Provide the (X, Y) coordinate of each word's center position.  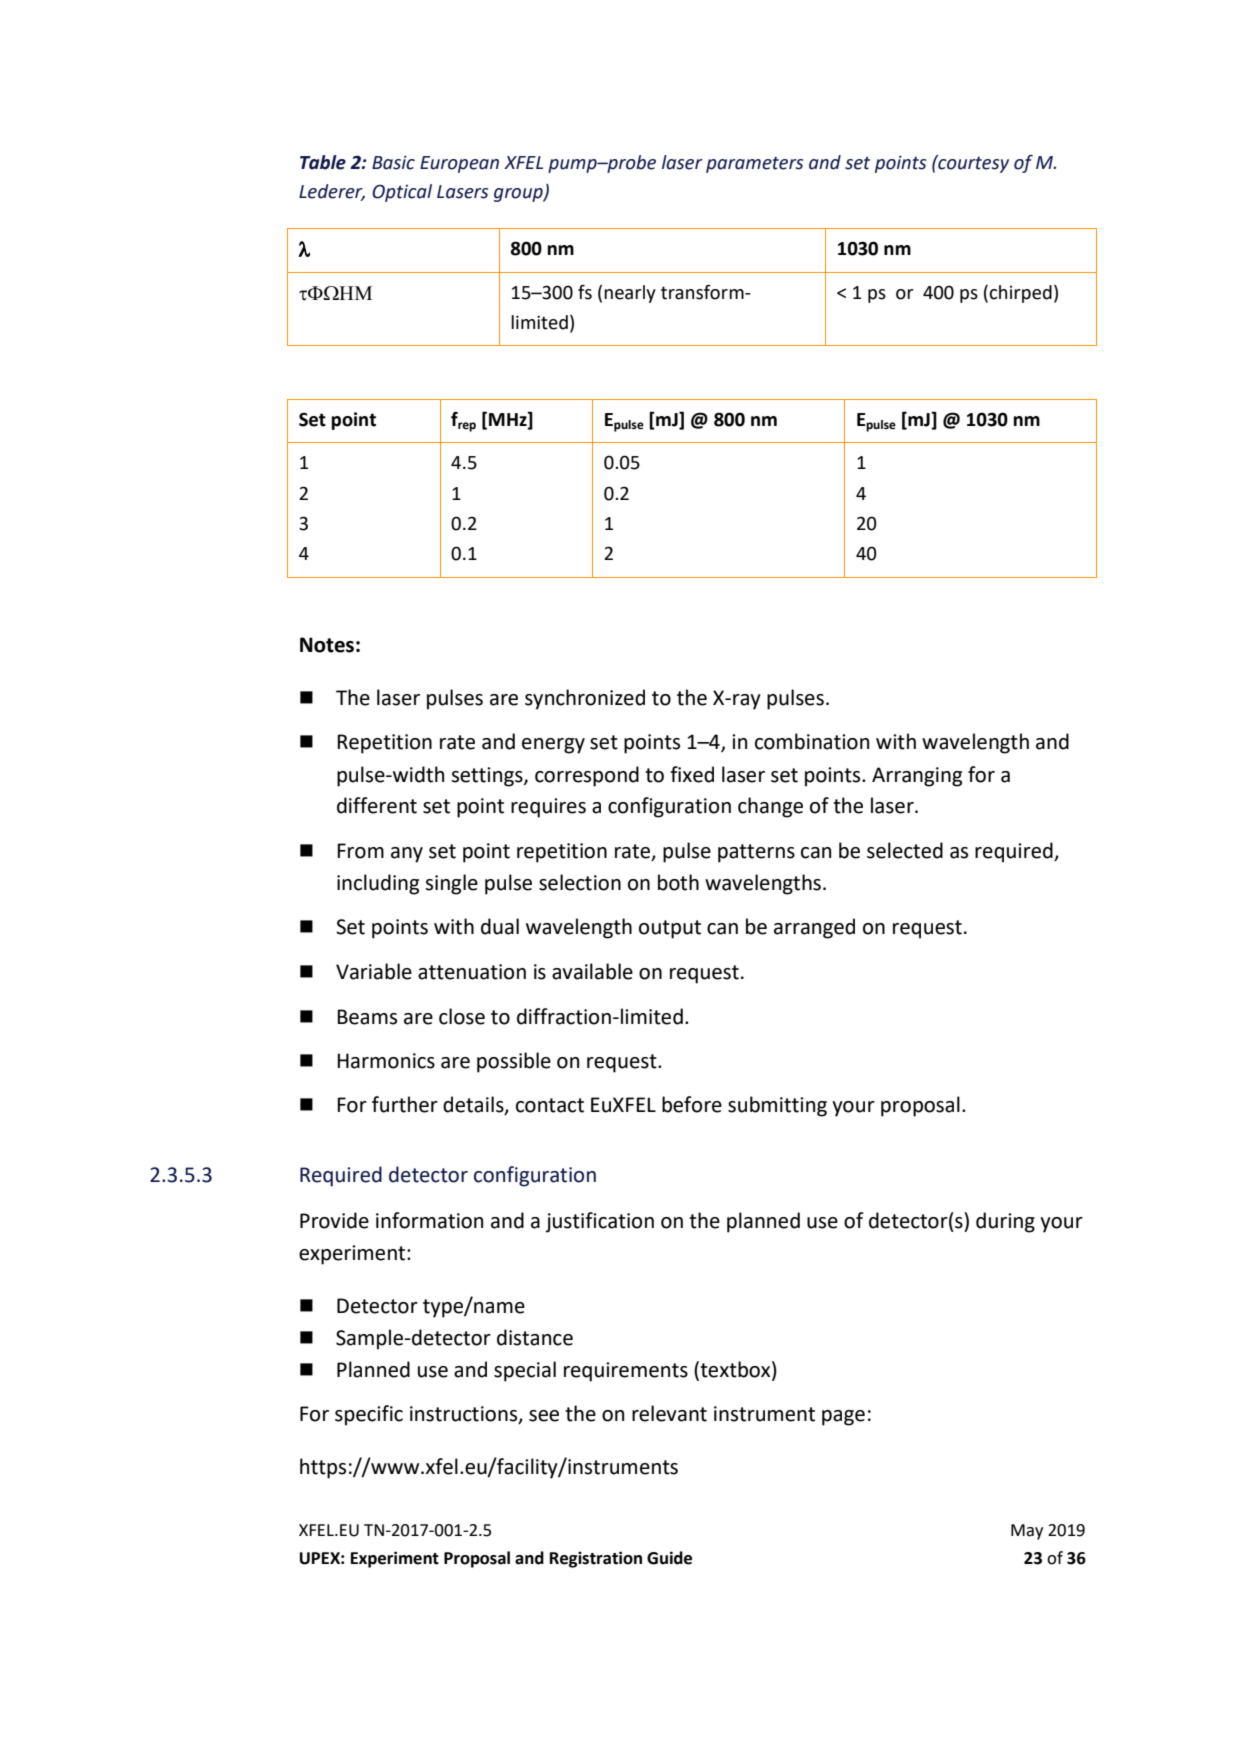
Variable (374, 971)
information (429, 1220)
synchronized (585, 699)
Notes (327, 645)
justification (599, 1222)
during (1005, 1222)
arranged (814, 928)
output (670, 929)
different (377, 805)
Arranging (917, 777)
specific (369, 1415)
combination (812, 741)
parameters (754, 165)
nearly (630, 294)
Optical (402, 193)
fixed (692, 774)
